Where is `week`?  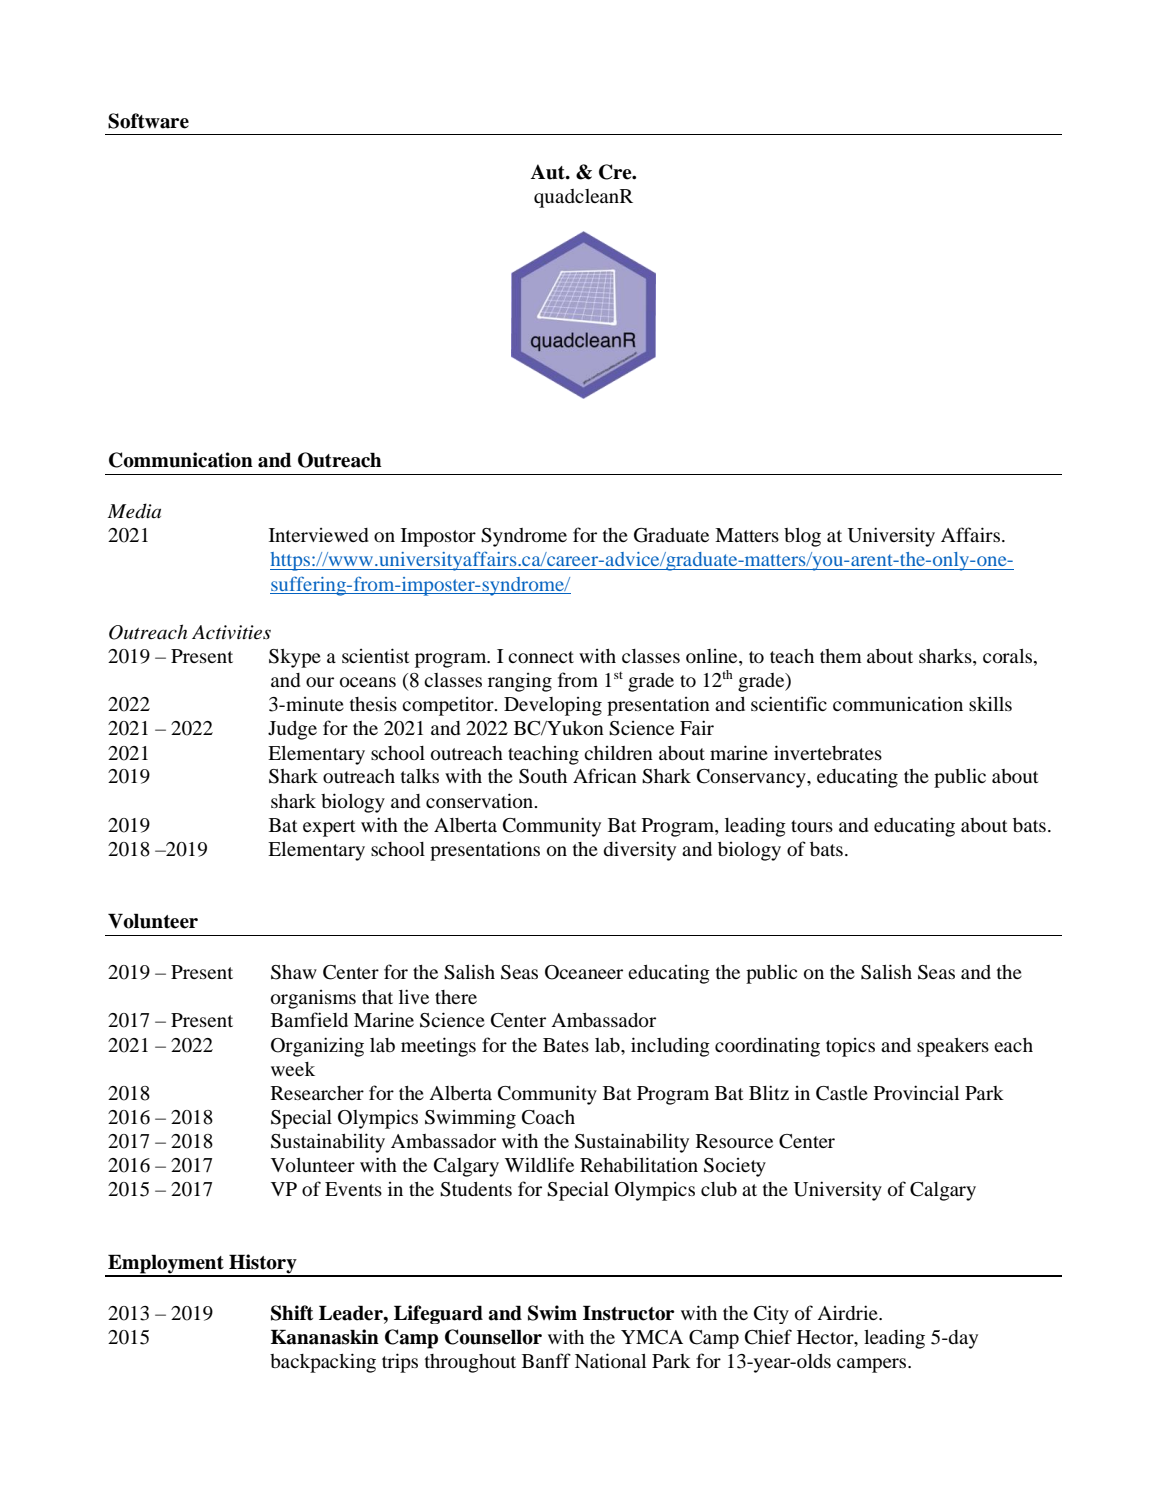
week is located at coordinates (293, 1069).
